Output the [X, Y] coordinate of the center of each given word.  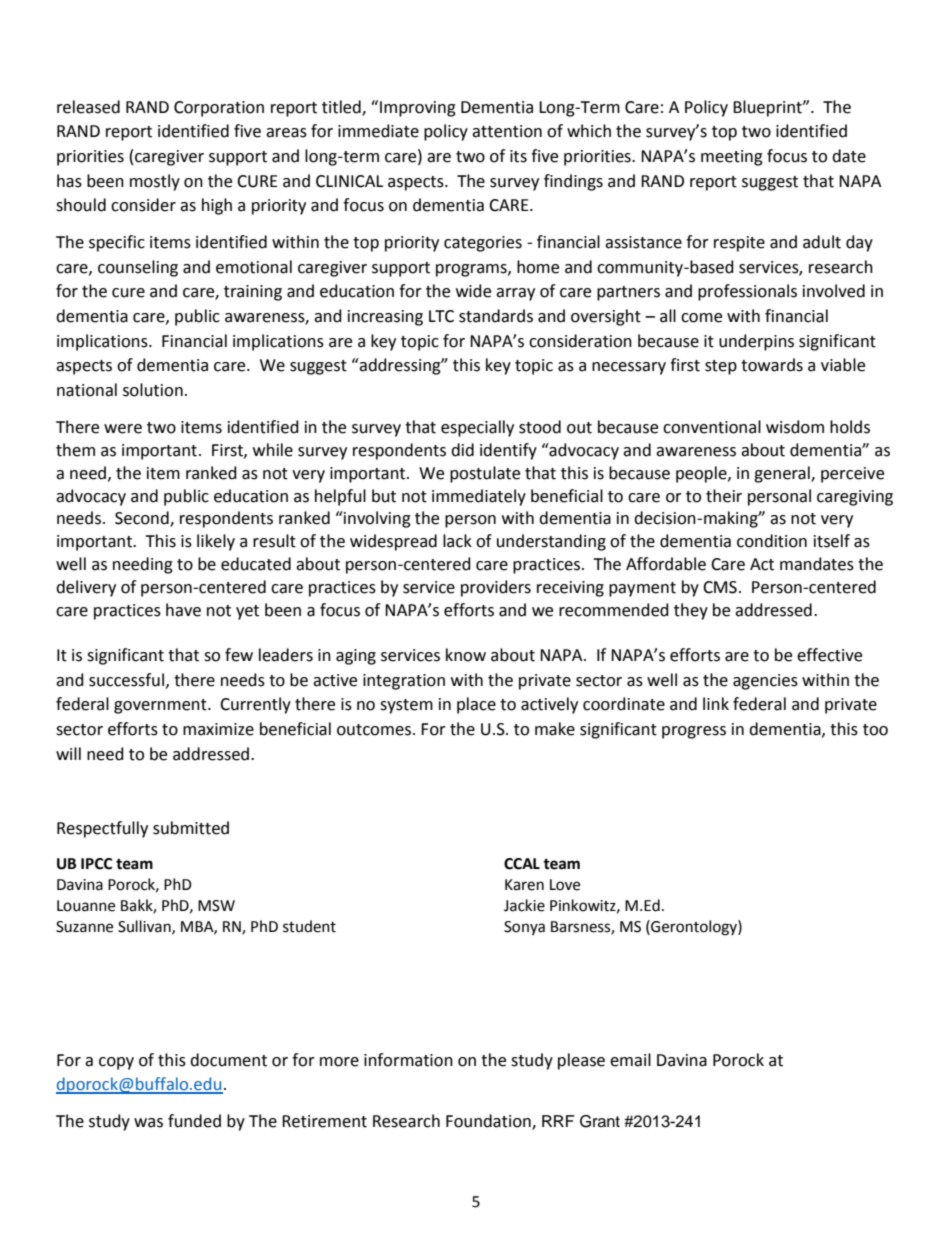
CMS [720, 587]
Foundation [489, 1122]
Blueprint [768, 108]
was [148, 1123]
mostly [155, 182]
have [183, 610]
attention [507, 131]
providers [496, 588]
